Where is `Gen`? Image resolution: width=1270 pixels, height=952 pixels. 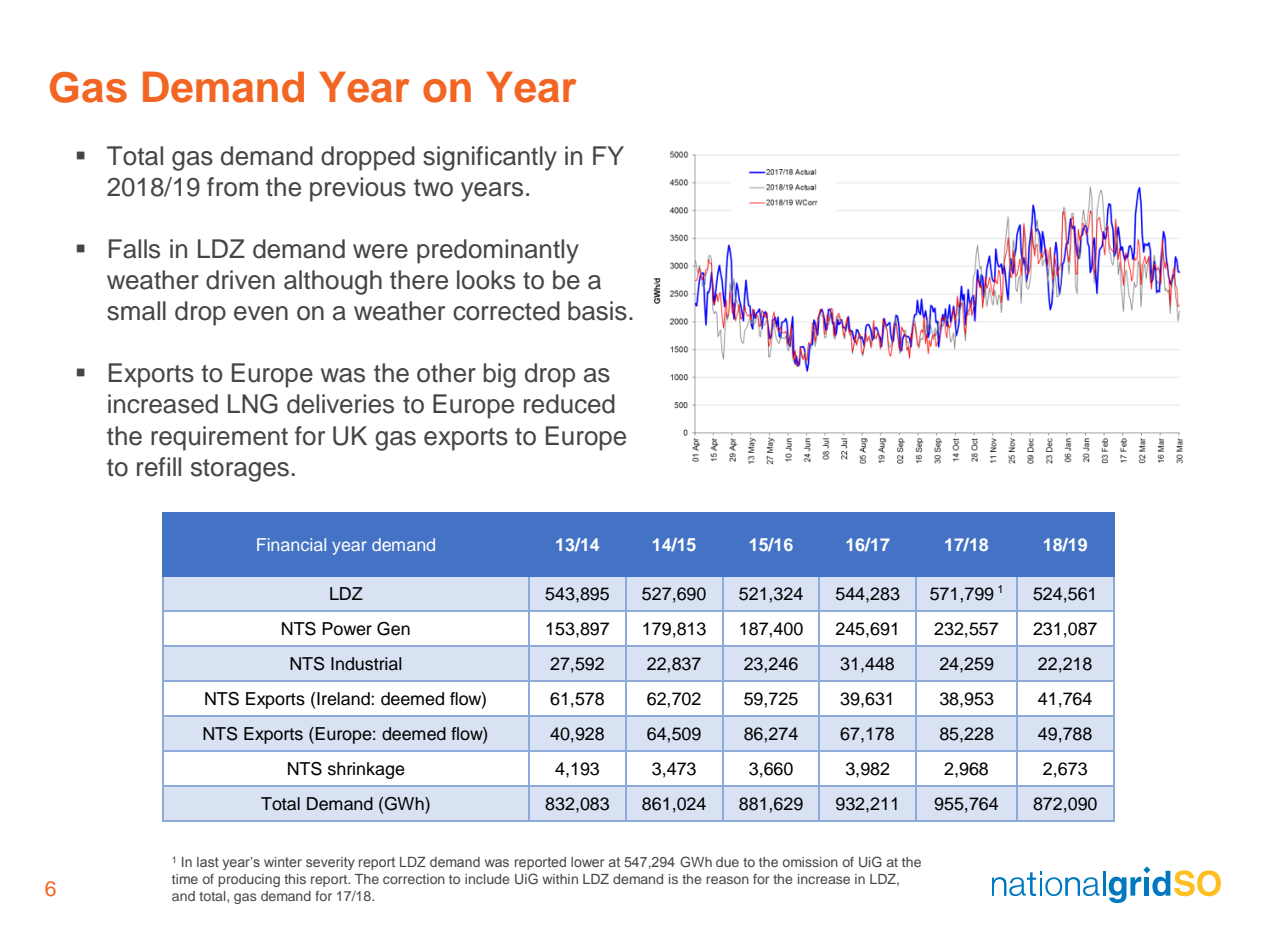 Gen is located at coordinates (393, 629).
